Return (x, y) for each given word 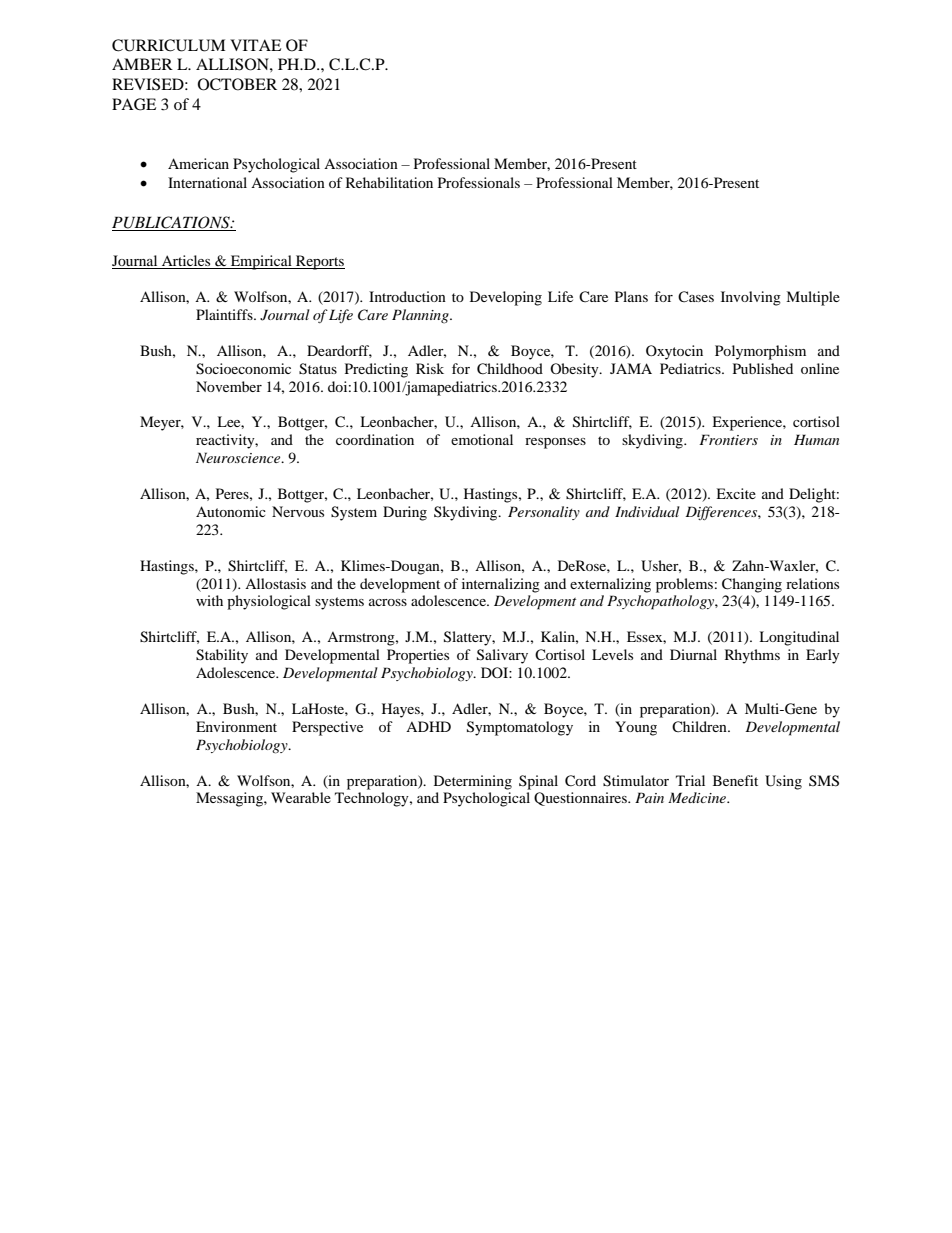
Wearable (301, 797)
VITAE (255, 45)
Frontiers (728, 439)
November (229, 386)
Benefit (735, 780)
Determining (473, 782)
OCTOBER (237, 84)
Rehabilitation (389, 182)
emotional (482, 439)
